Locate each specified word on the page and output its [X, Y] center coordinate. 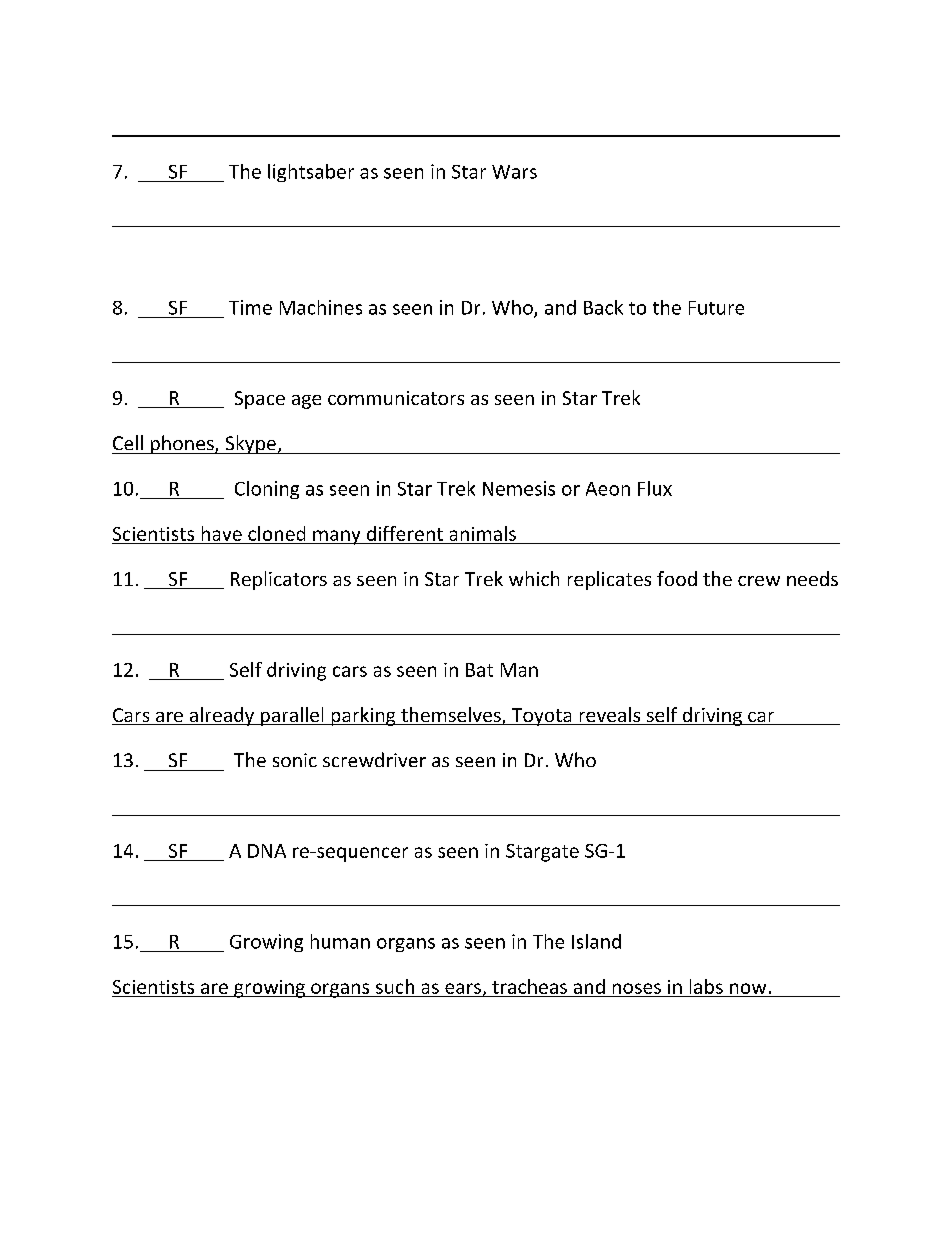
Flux [655, 488]
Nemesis [519, 488]
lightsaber [311, 173]
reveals [609, 716]
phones [182, 444]
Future [716, 308]
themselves [451, 716]
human [340, 941]
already [221, 716]
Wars [514, 172]
